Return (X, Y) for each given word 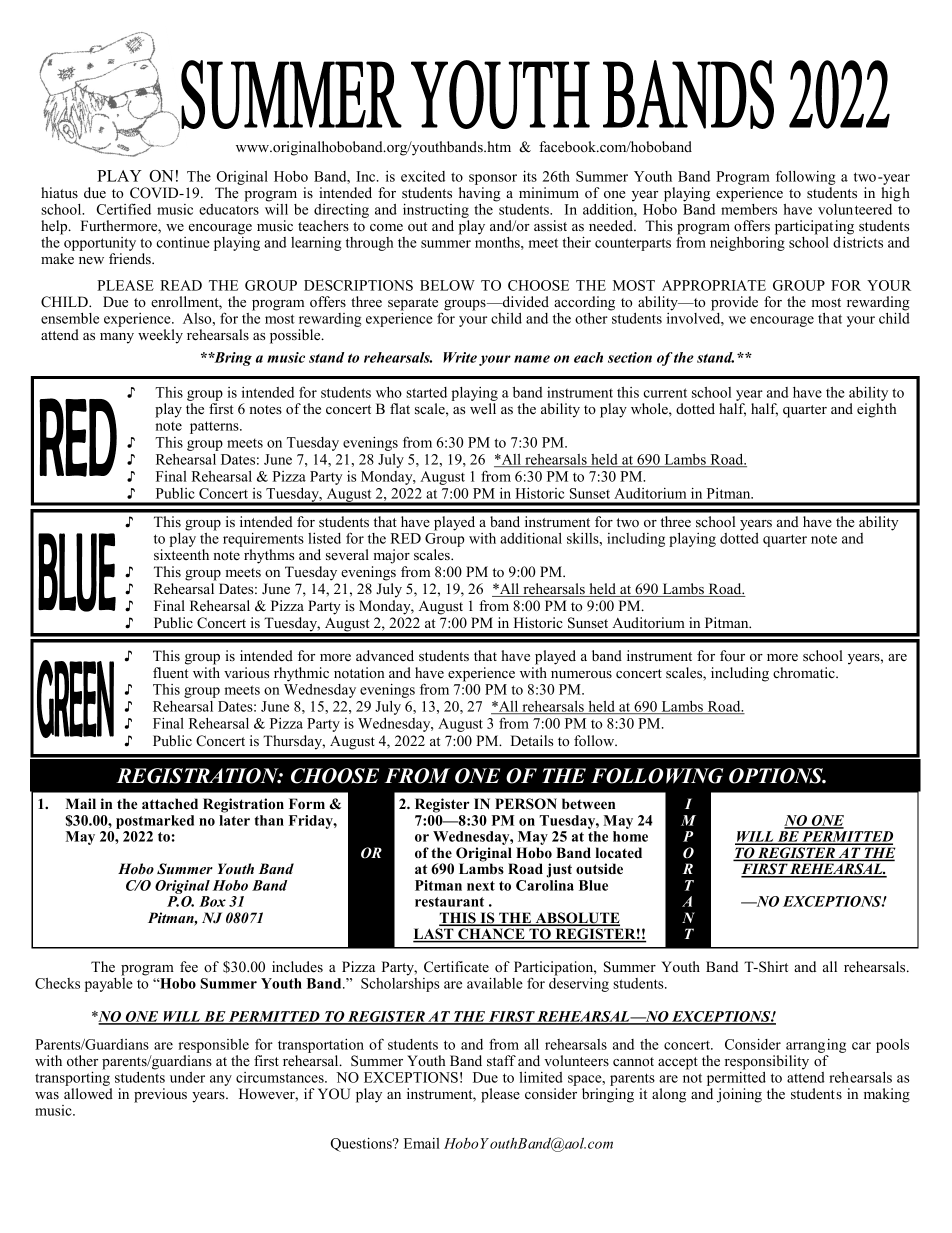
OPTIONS (777, 776)
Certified (124, 209)
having (480, 194)
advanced (385, 655)
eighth (877, 410)
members (749, 208)
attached (170, 803)
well (483, 408)
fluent (171, 672)
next (481, 886)
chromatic (805, 672)
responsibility (767, 1062)
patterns (215, 427)
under (187, 1077)
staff (501, 1060)
